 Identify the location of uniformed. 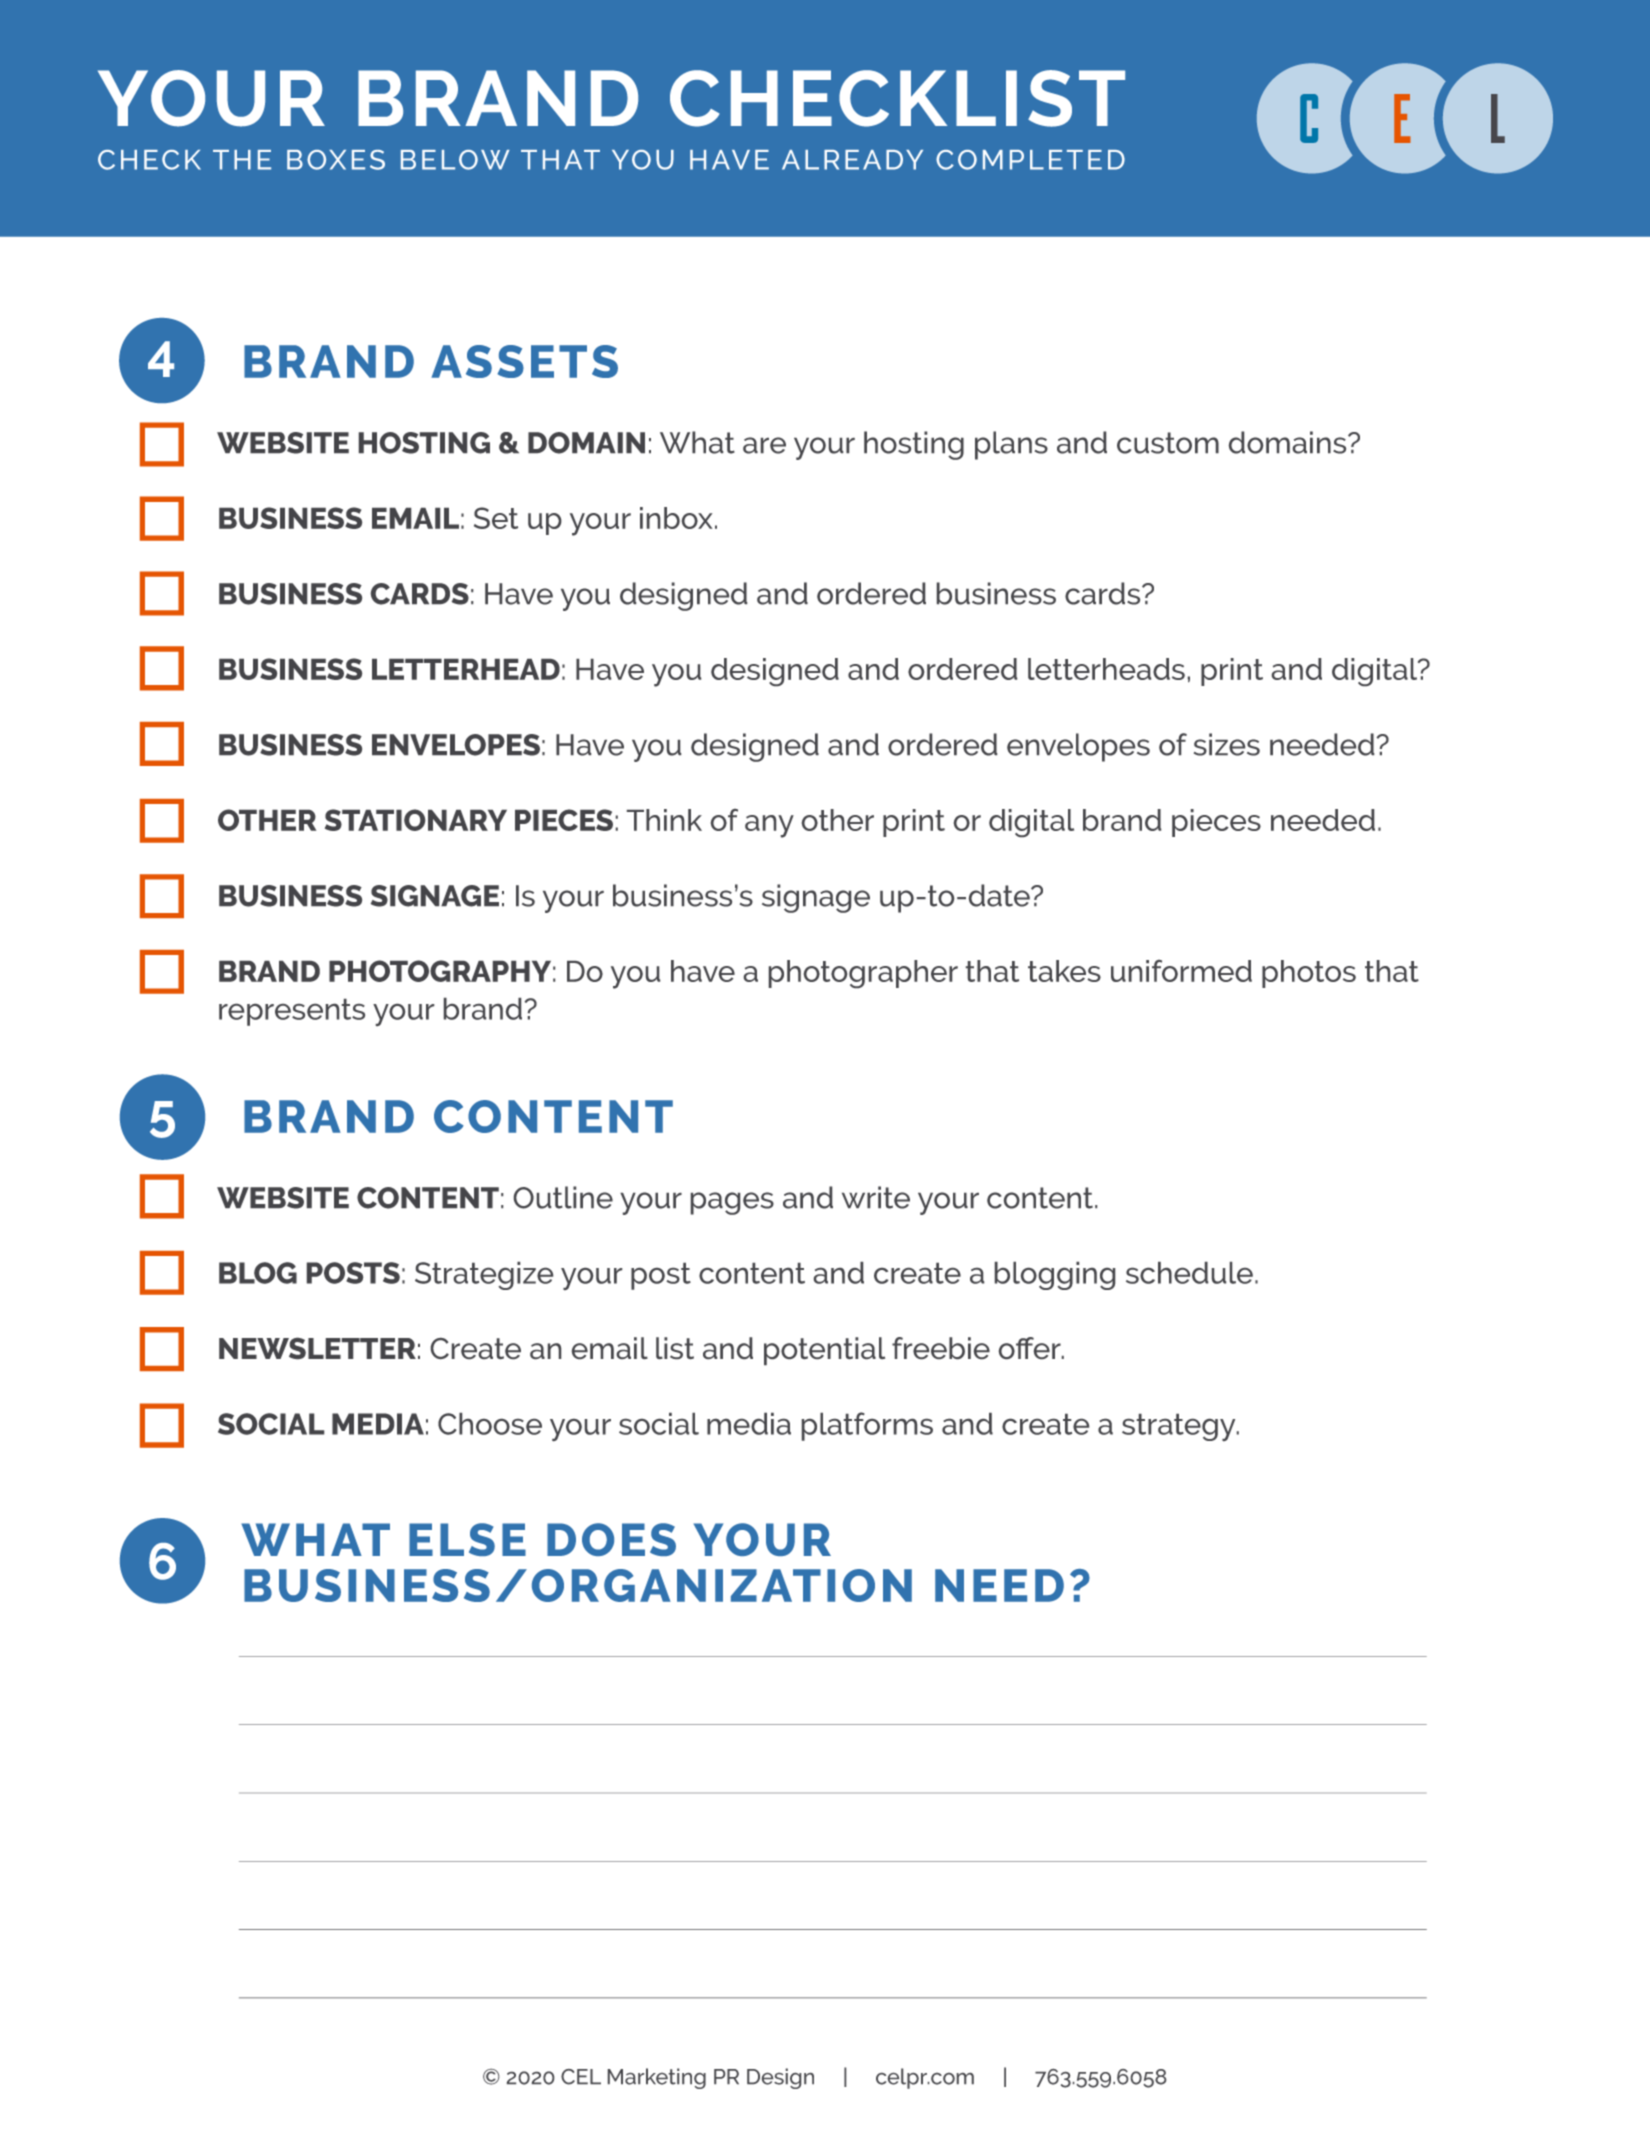
(1181, 971).
